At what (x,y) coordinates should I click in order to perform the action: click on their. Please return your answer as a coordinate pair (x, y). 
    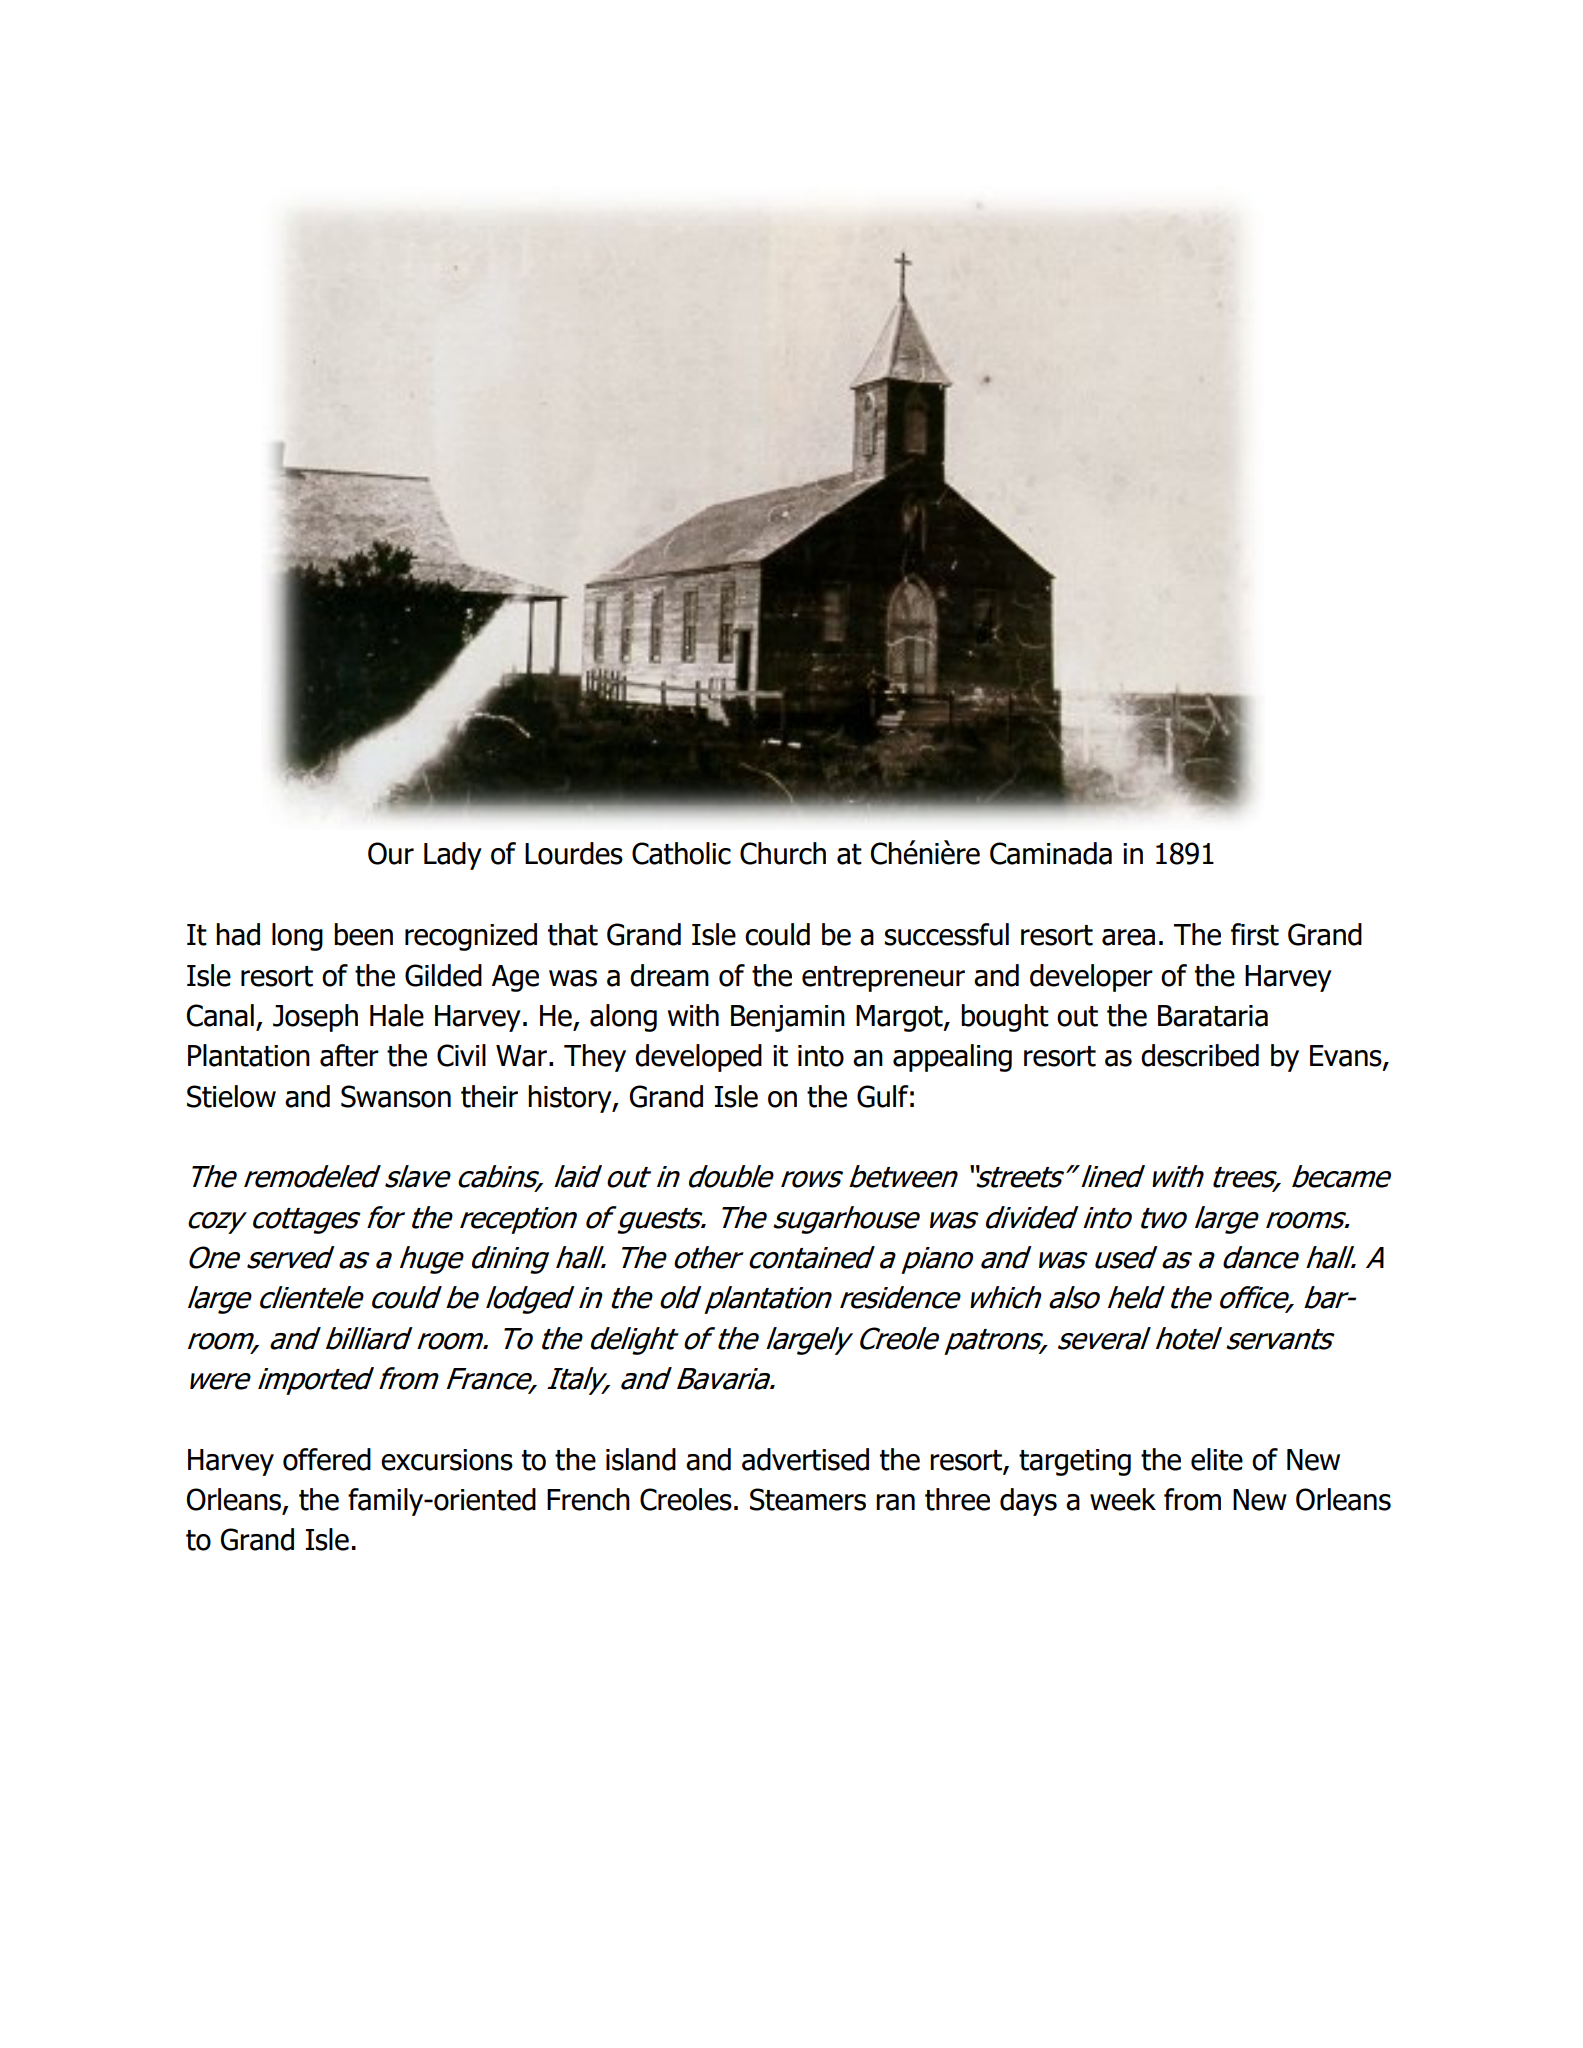
    Looking at the image, I should click on (489, 1096).
